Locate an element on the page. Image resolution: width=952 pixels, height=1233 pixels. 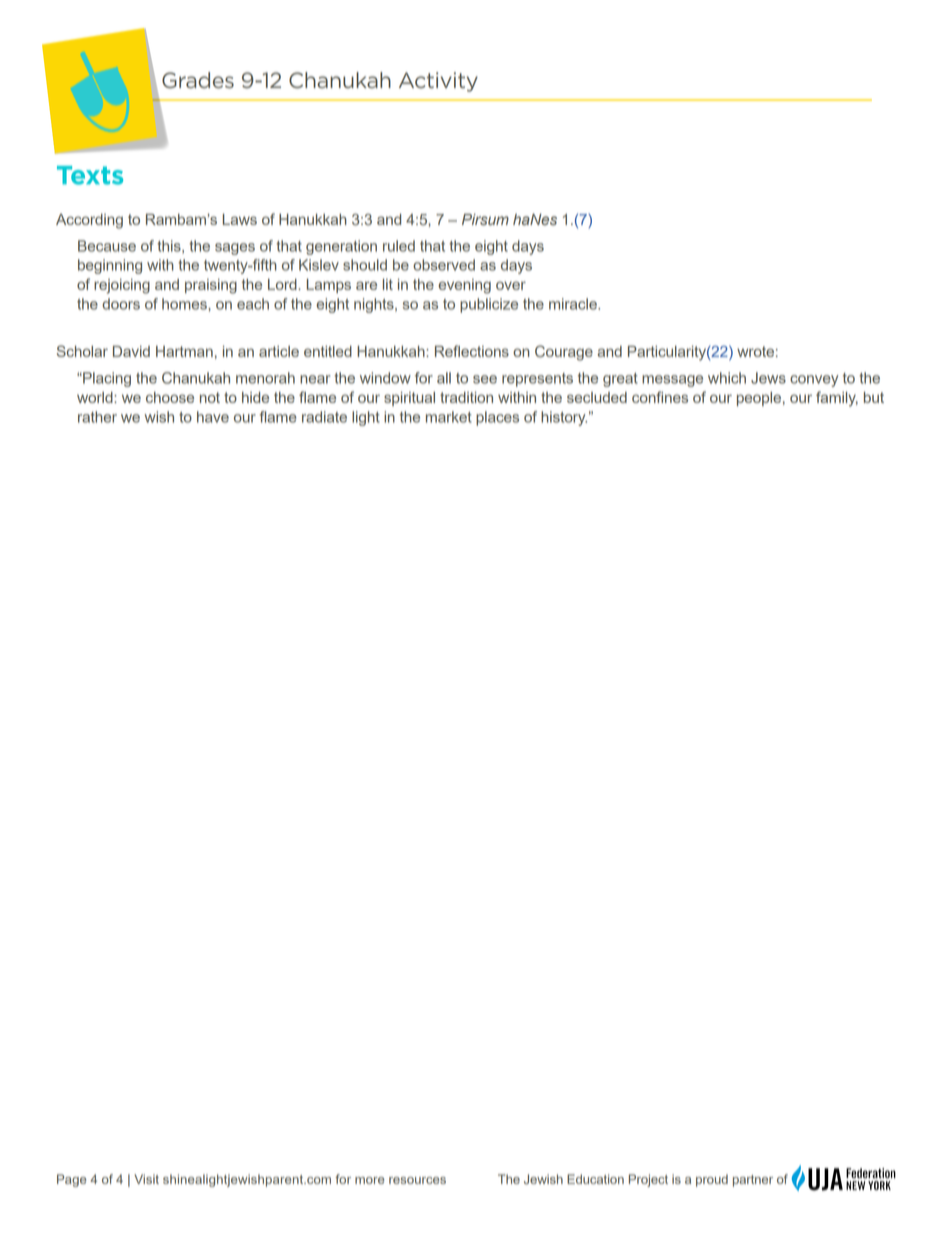
Page is located at coordinates (72, 1180).
